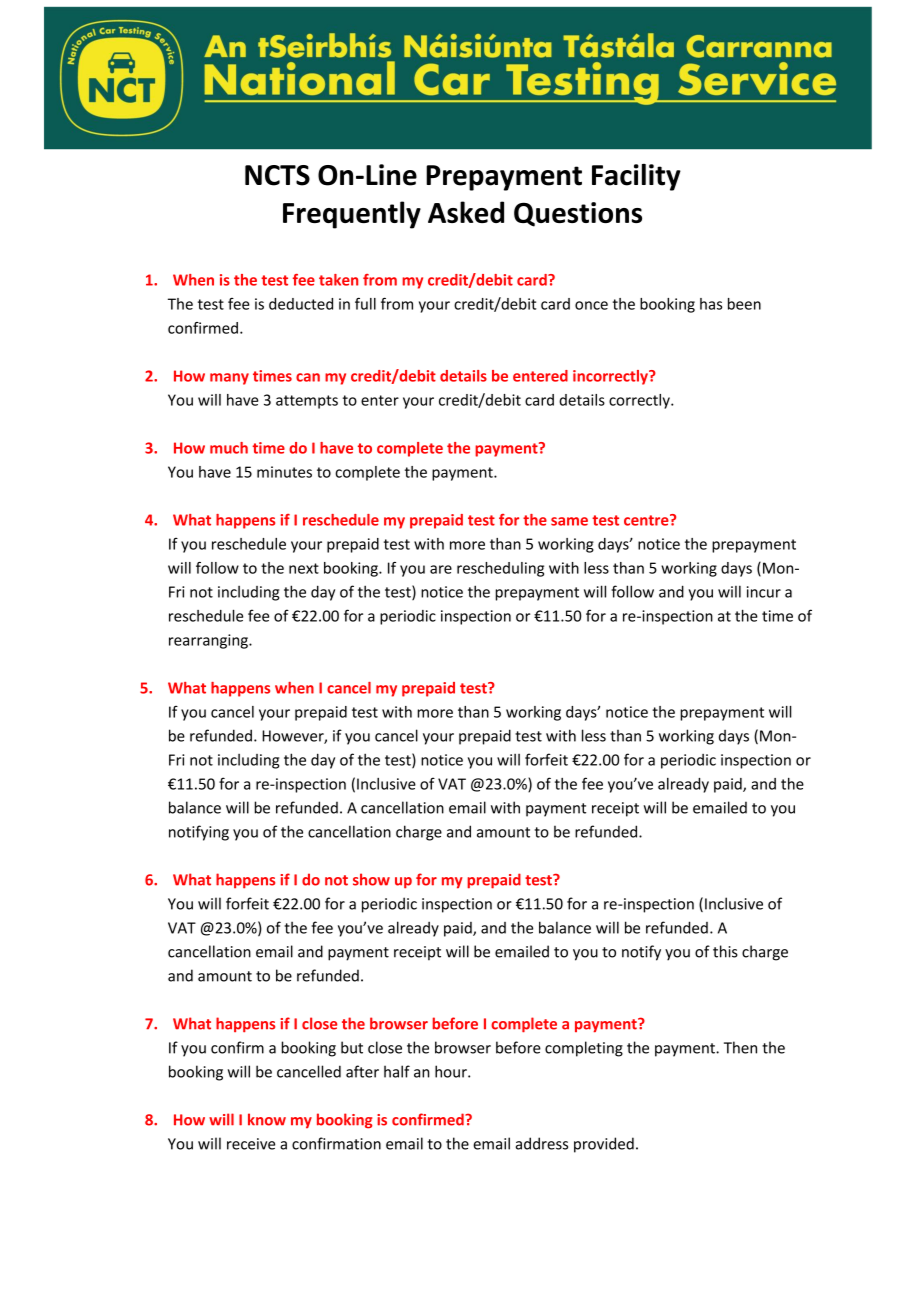 The height and width of the screenshot is (1308, 924). Describe the element at coordinates (352, 215) in the screenshot. I see `Frequently` at that location.
